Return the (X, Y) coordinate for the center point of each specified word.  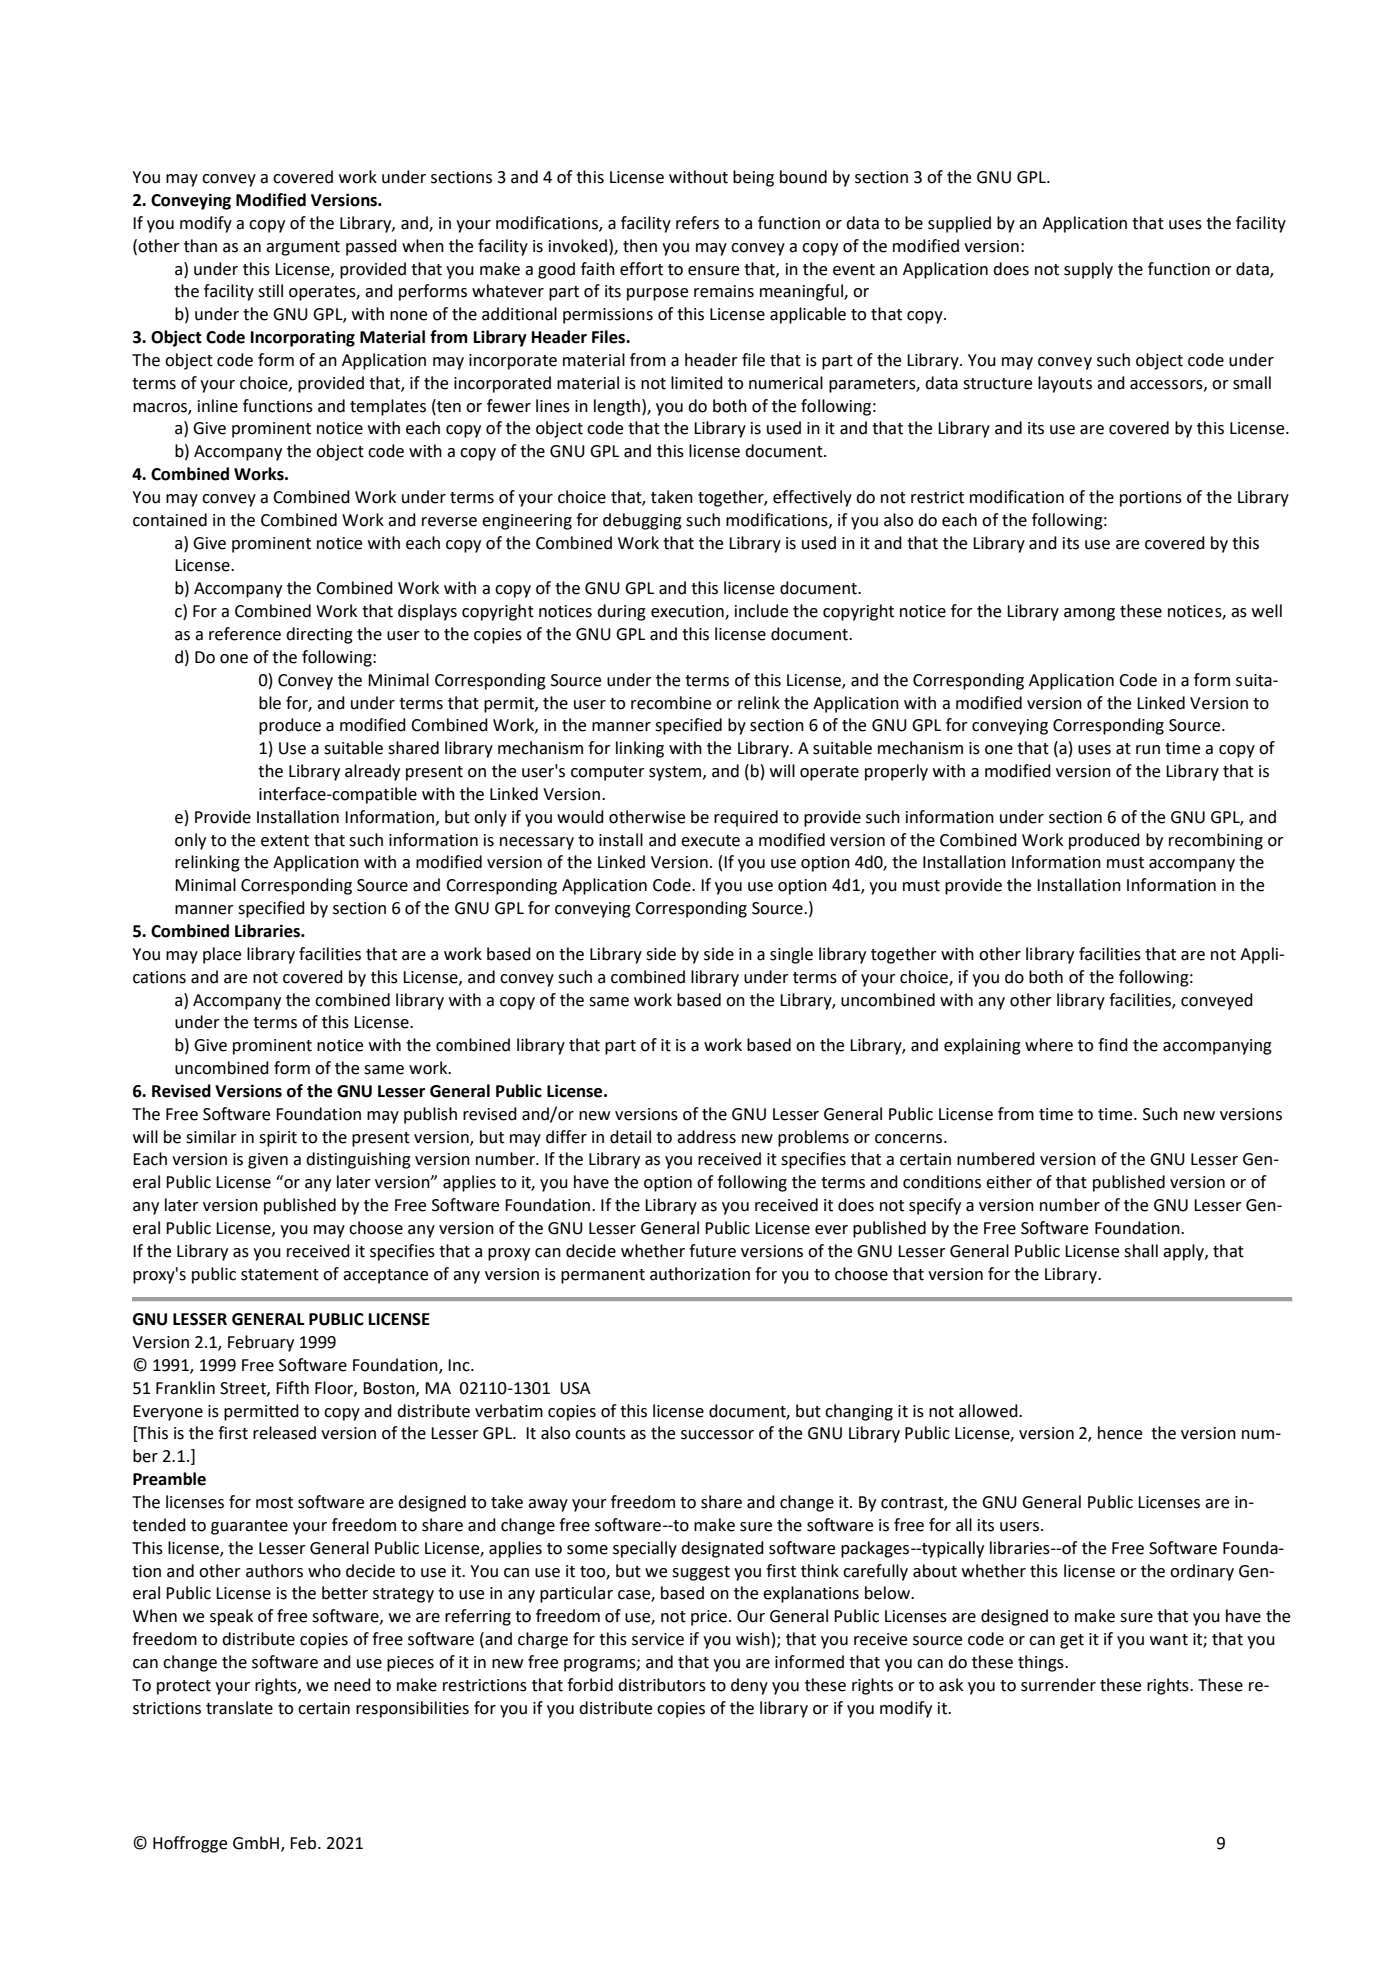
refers (697, 223)
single (791, 955)
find (1113, 1045)
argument (303, 248)
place (222, 955)
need (352, 1685)
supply (1088, 270)
